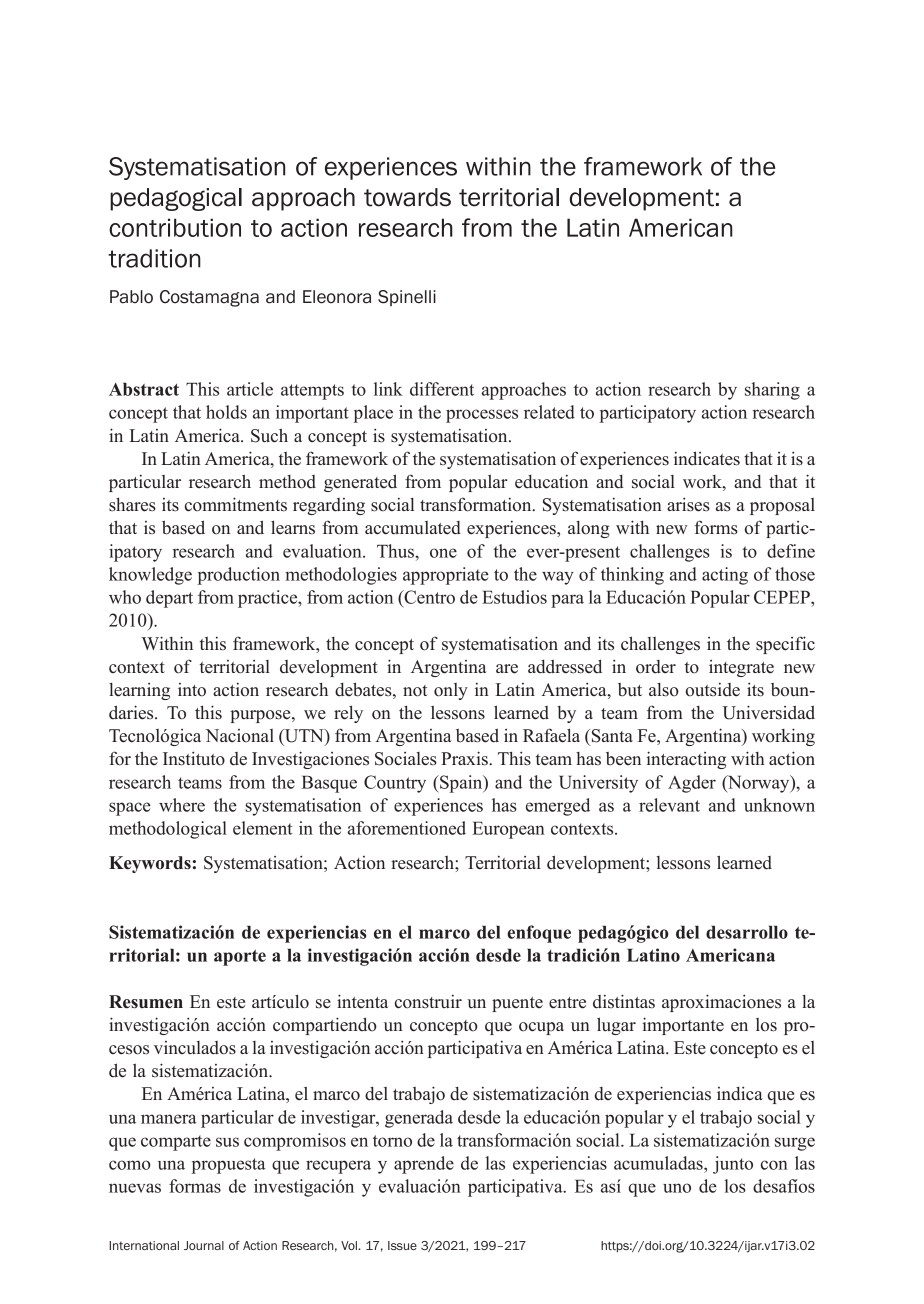  What do you see at coordinates (451, 691) in the screenshot?
I see `only` at bounding box center [451, 691].
